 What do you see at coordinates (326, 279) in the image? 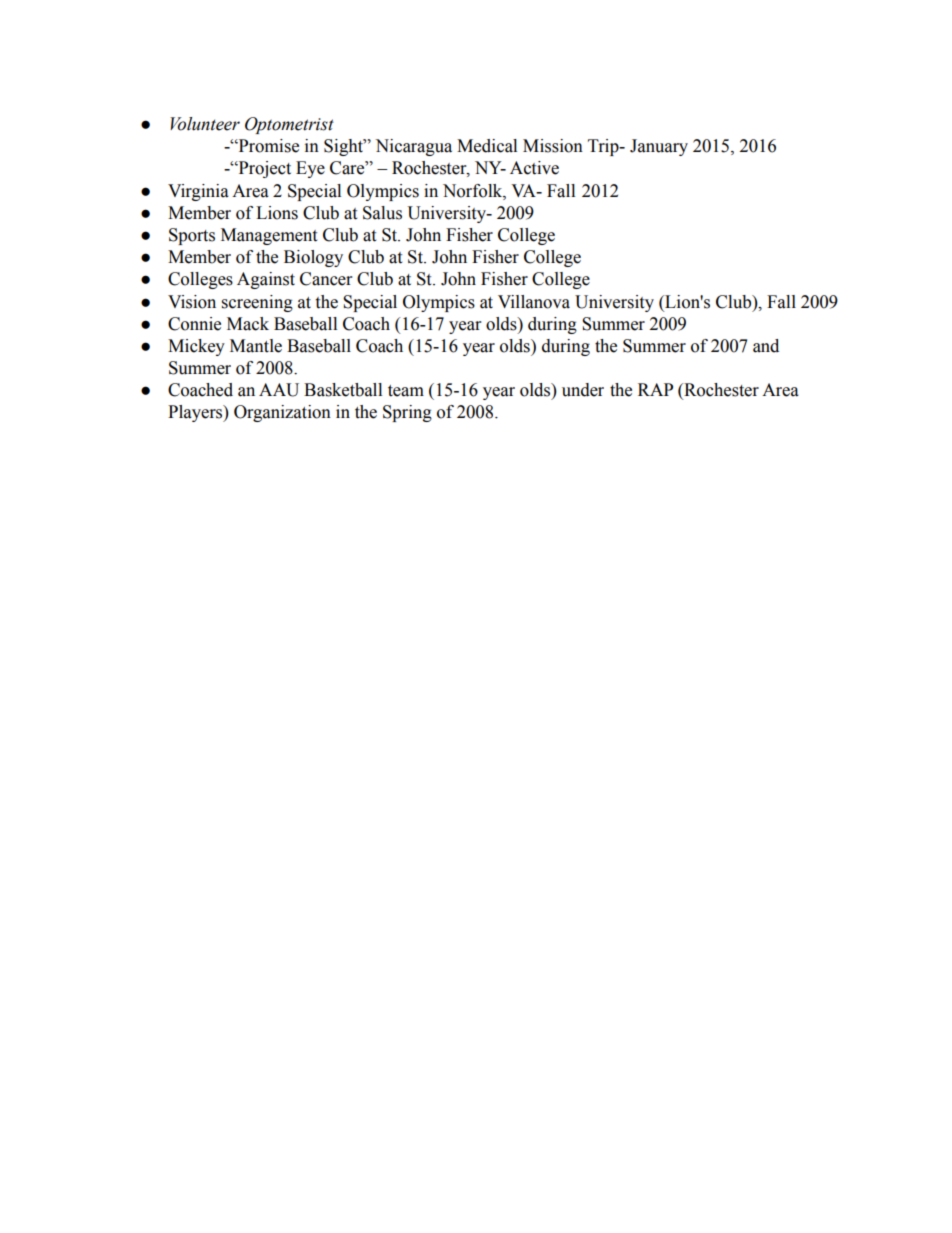
I see `Cancer` at bounding box center [326, 279].
